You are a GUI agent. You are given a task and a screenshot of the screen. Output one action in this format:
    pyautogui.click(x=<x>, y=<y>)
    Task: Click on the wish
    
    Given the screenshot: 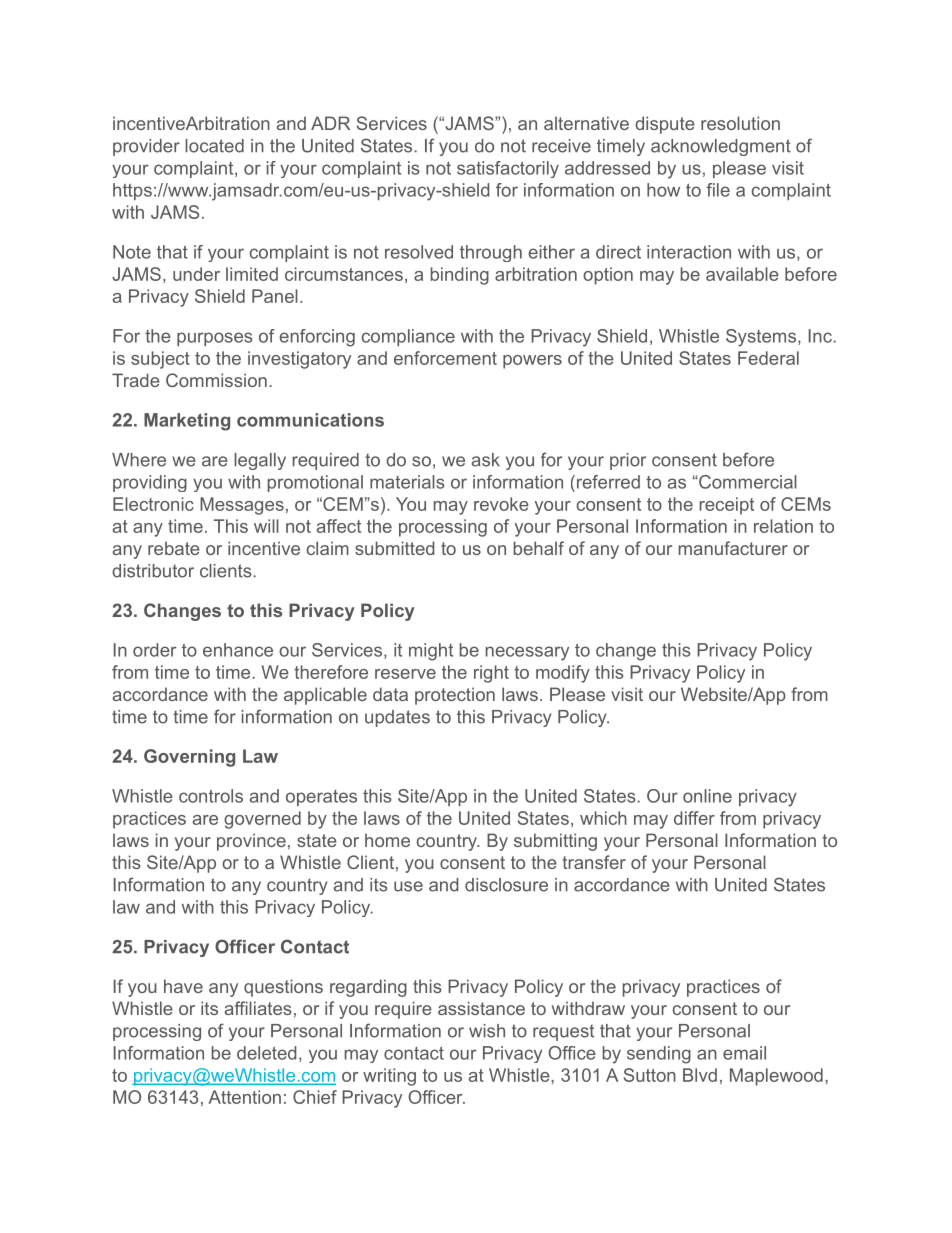 What is the action you would take?
    pyautogui.click(x=487, y=1031)
